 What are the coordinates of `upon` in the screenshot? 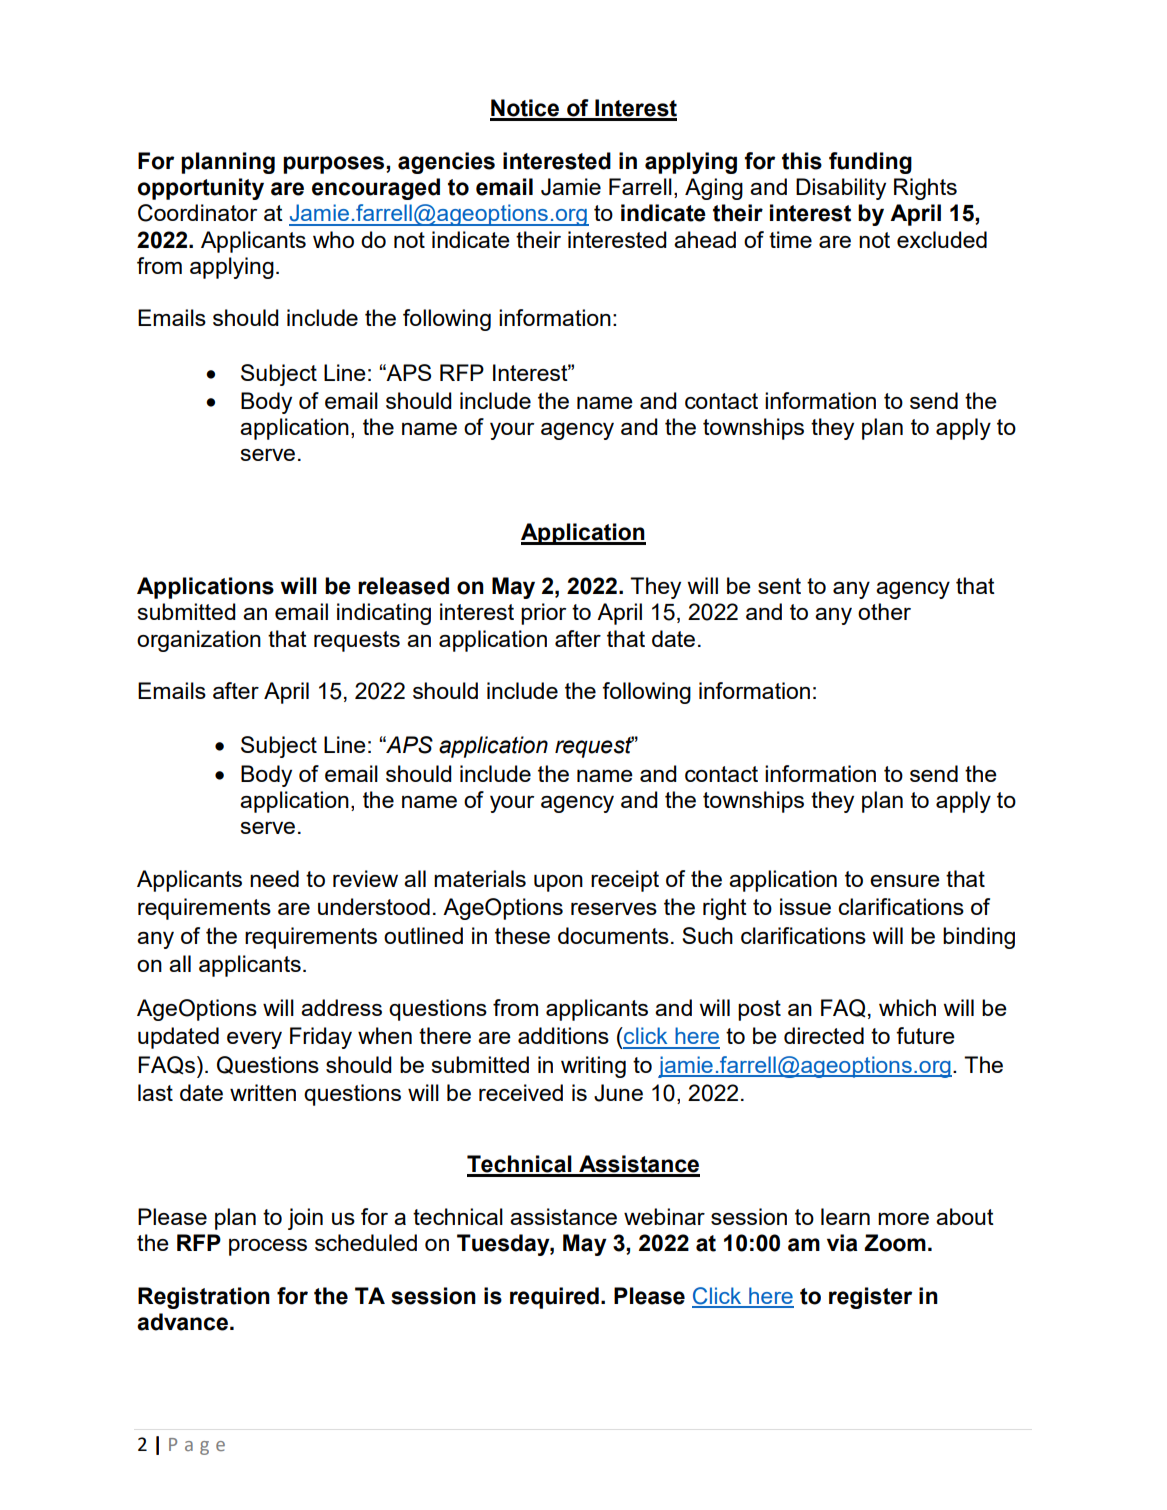 It's located at (558, 883).
